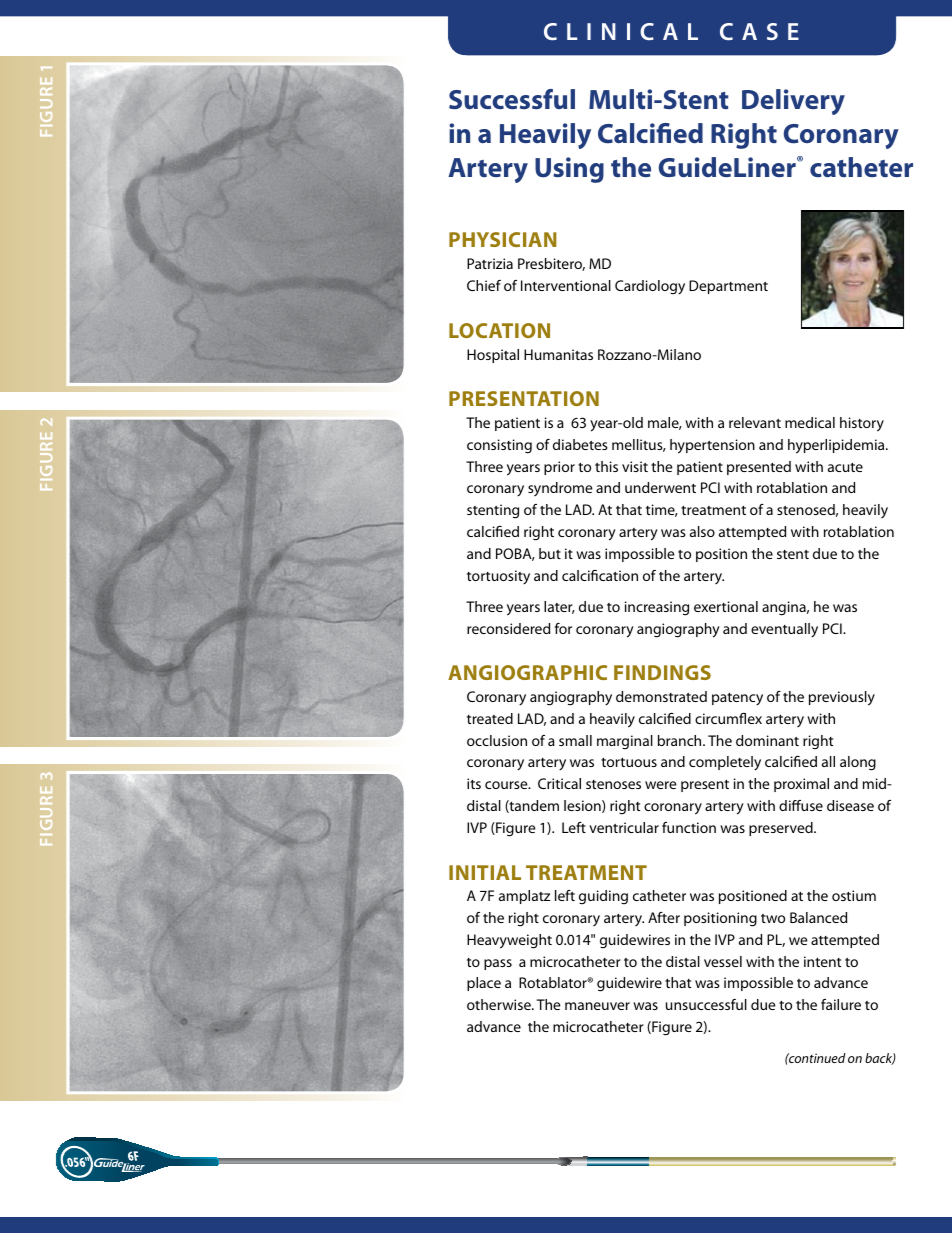 This screenshot has width=952, height=1233. Describe the element at coordinates (660, 487) in the screenshot. I see `underwent` at that location.
